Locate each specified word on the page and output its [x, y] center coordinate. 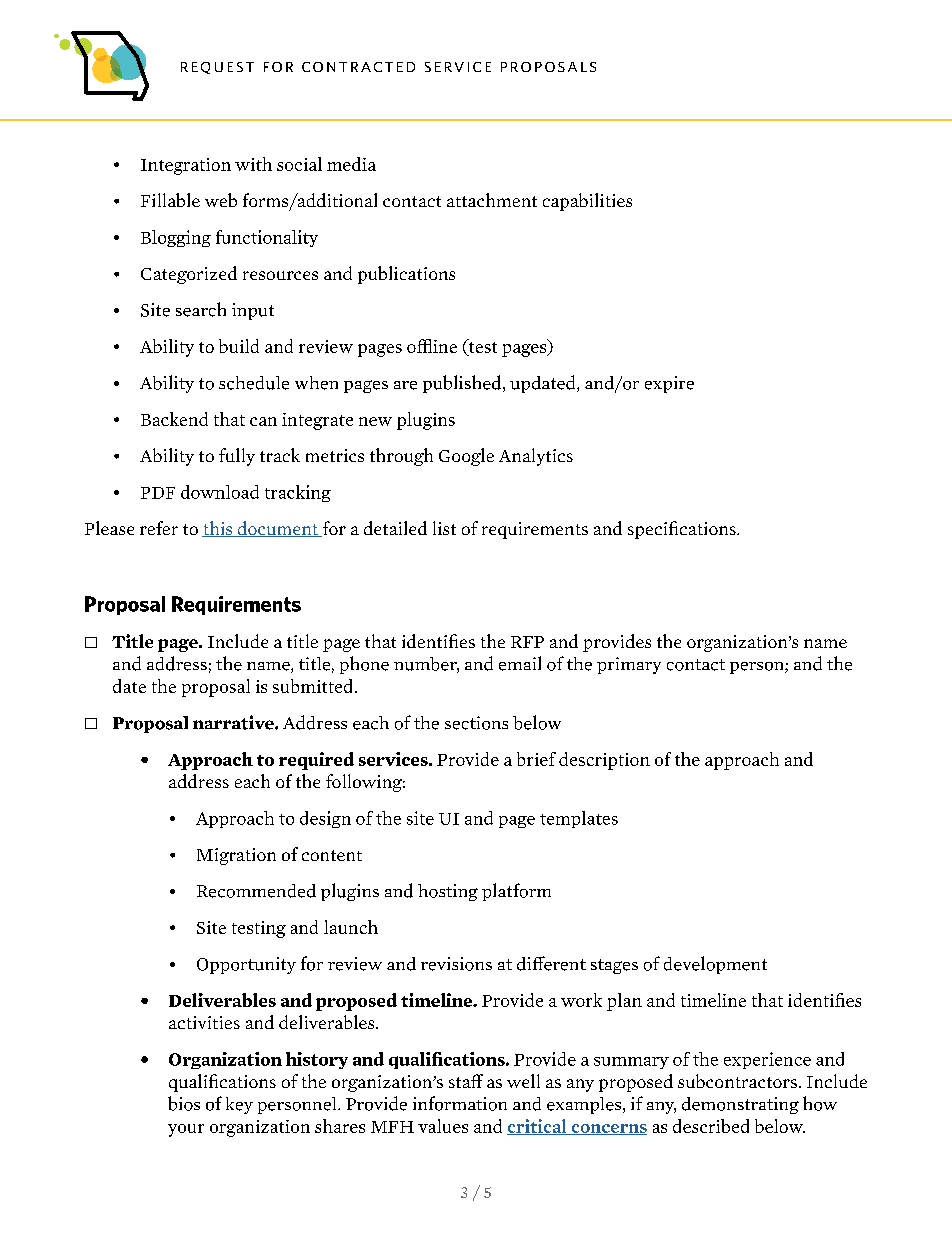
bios [184, 1103]
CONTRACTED [358, 67]
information [460, 1103]
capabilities [587, 202]
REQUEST [217, 68]
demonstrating [740, 1105]
